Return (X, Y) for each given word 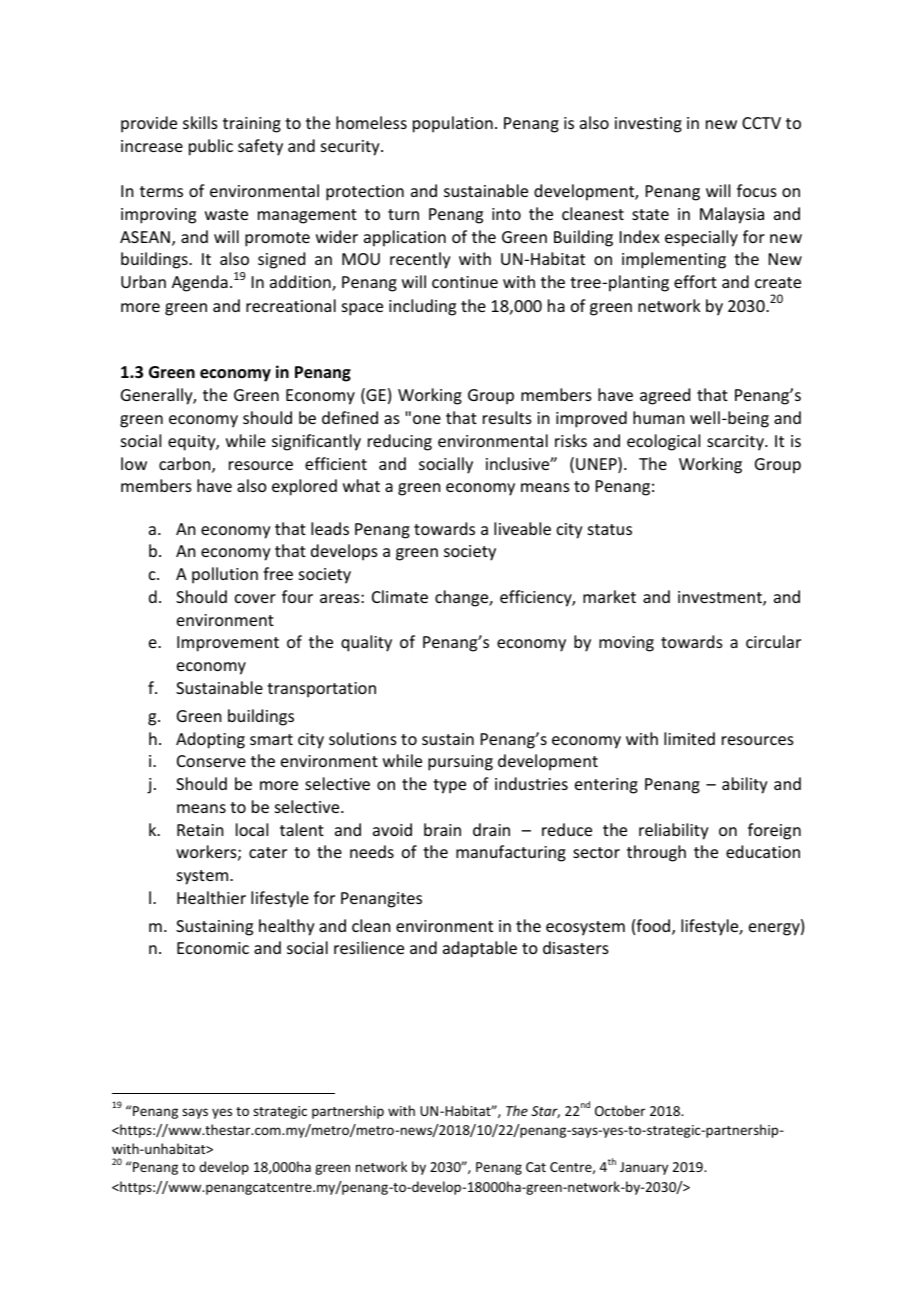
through (656, 853)
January (644, 1168)
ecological (663, 442)
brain (442, 829)
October (620, 1110)
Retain (200, 830)
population (453, 124)
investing (648, 125)
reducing (400, 442)
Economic (213, 948)
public (211, 147)
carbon (186, 465)
